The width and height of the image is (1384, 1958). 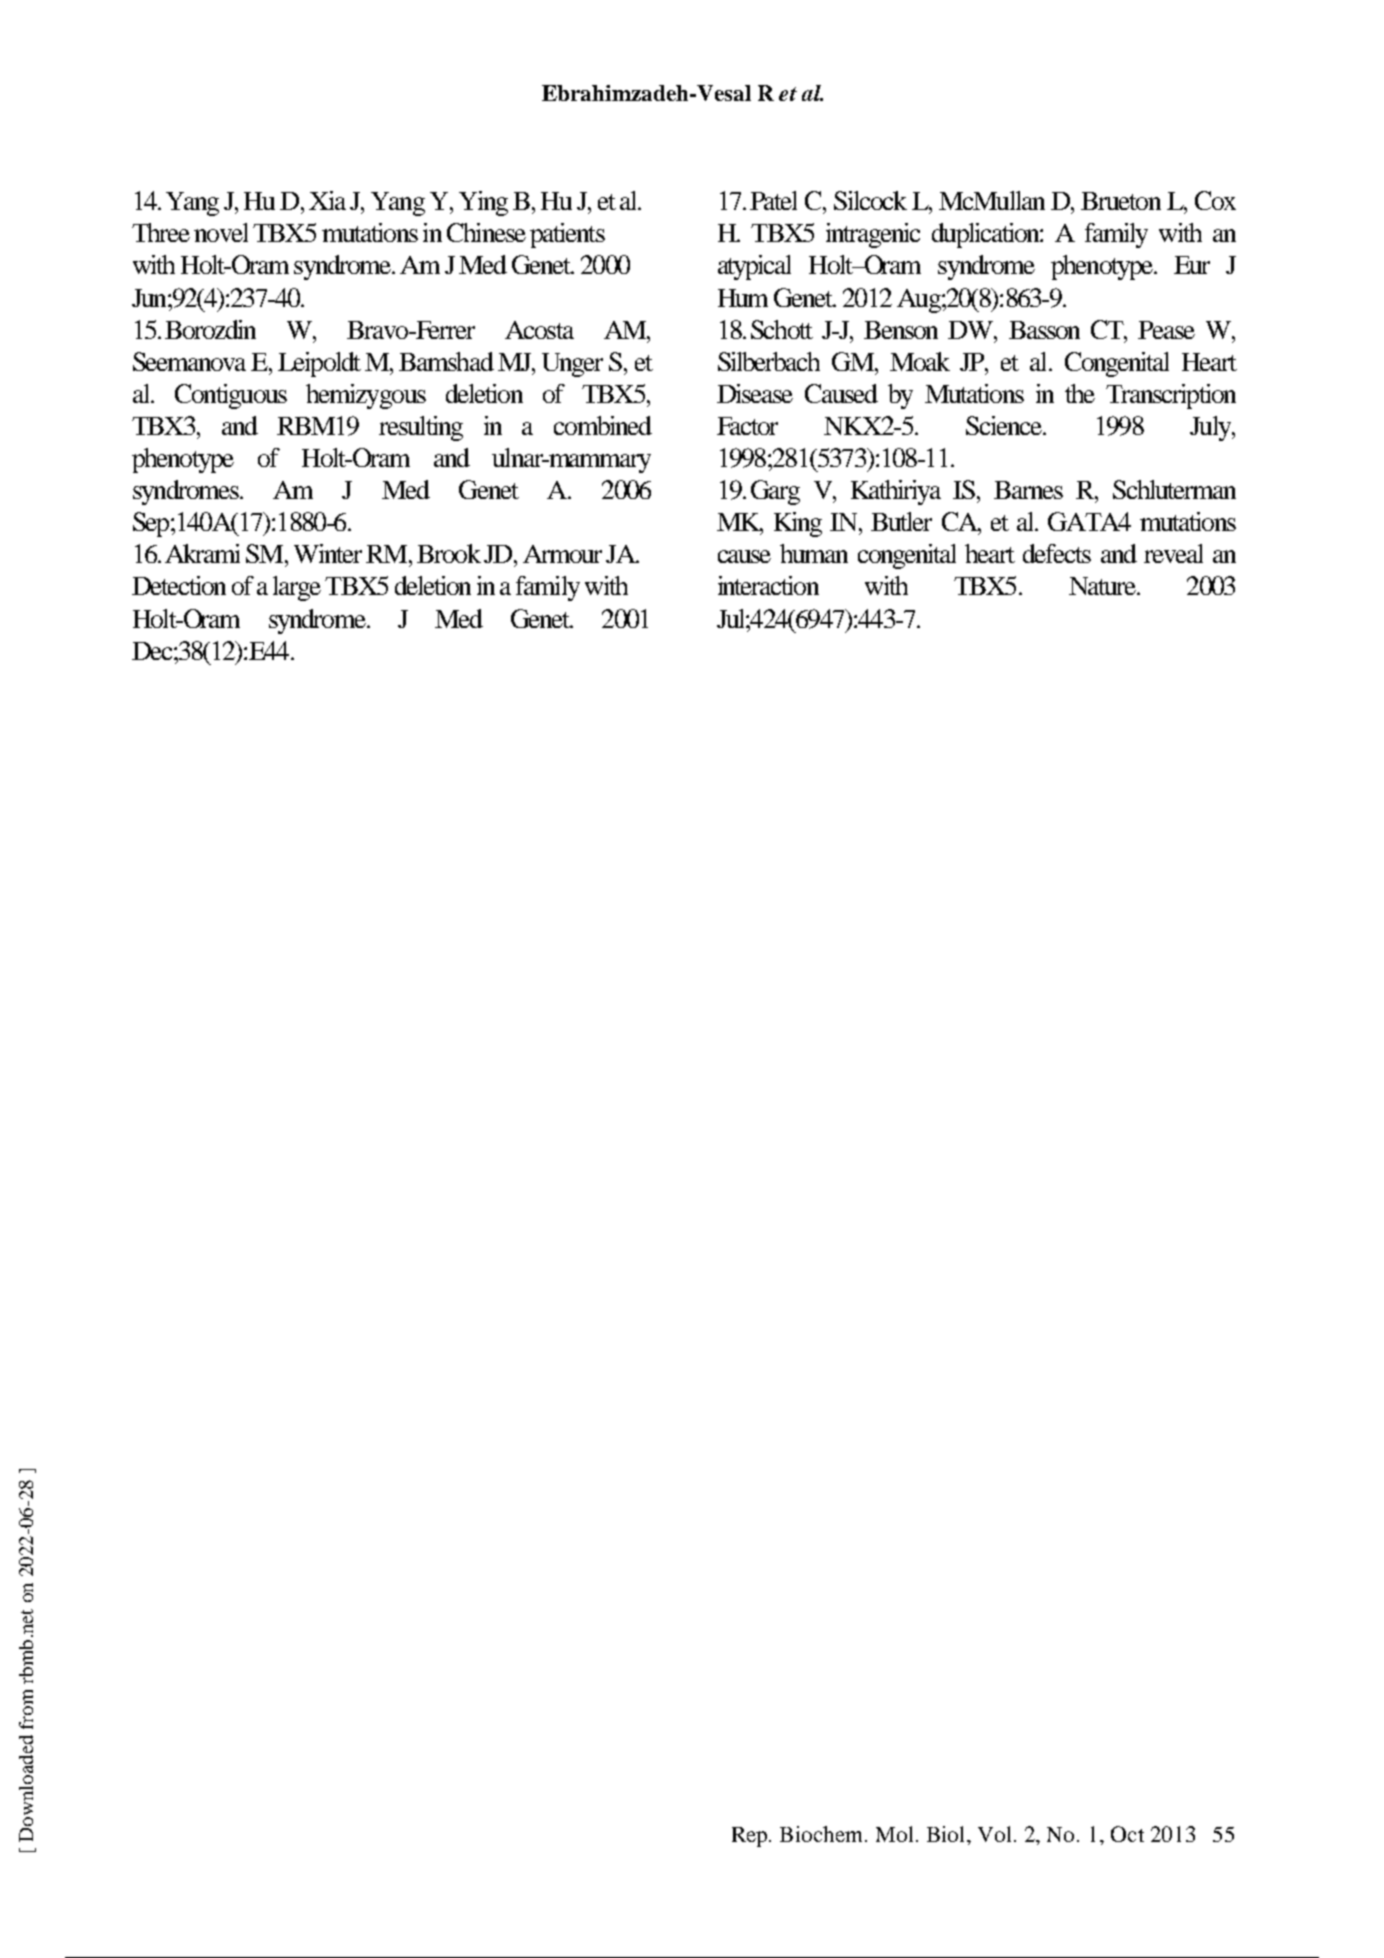 What do you see at coordinates (751, 1837) in the image?
I see `Rep` at bounding box center [751, 1837].
